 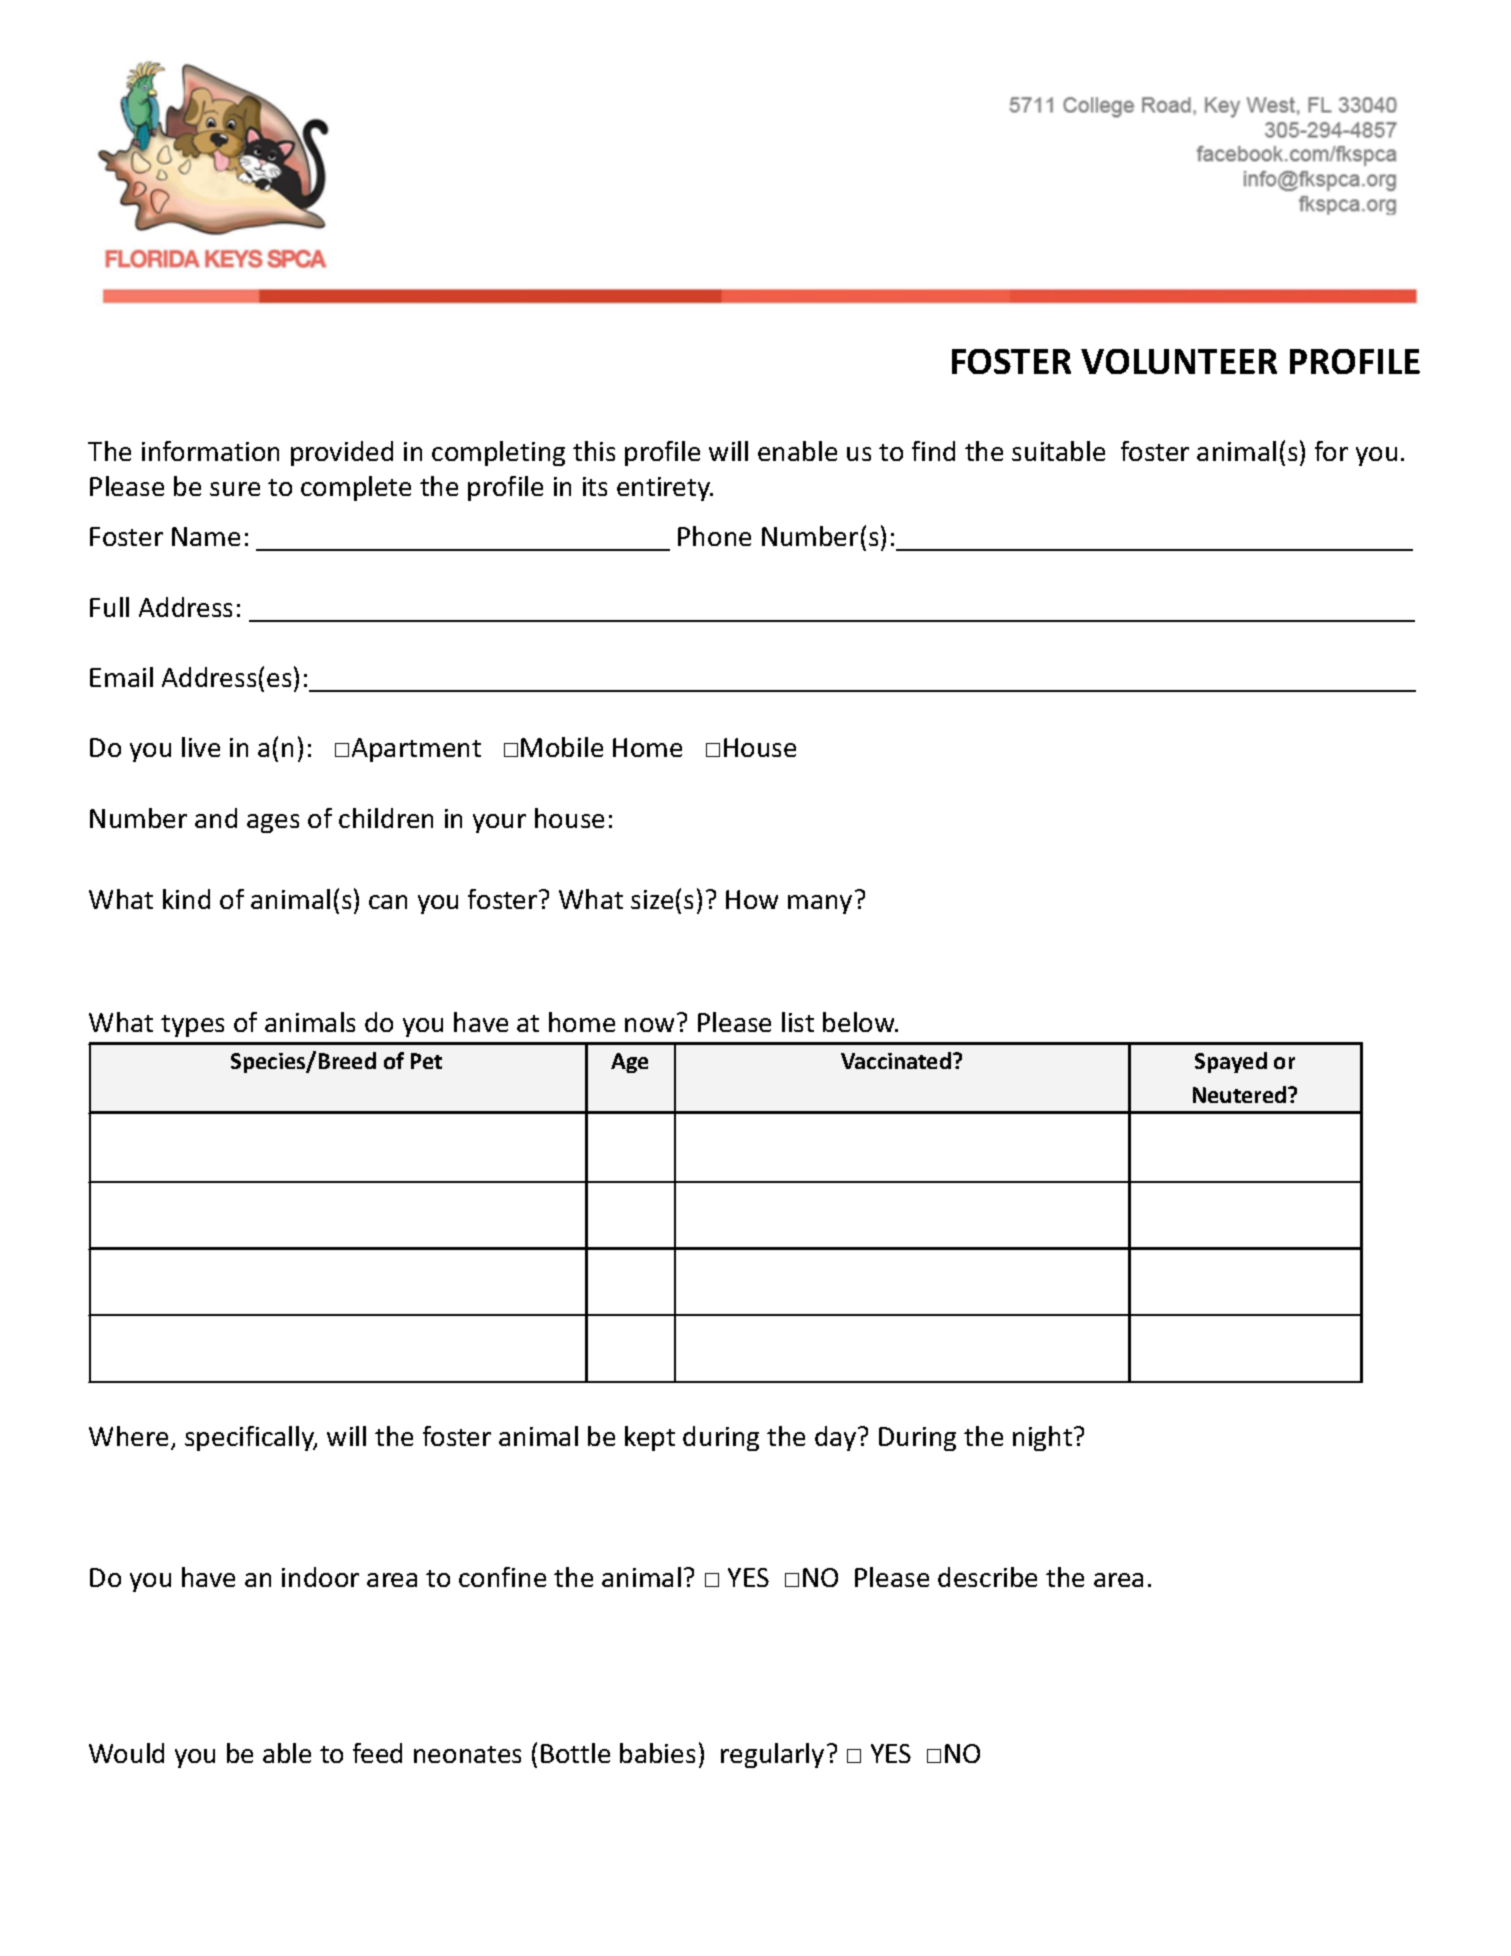 I want to click on this, so click(x=594, y=451).
